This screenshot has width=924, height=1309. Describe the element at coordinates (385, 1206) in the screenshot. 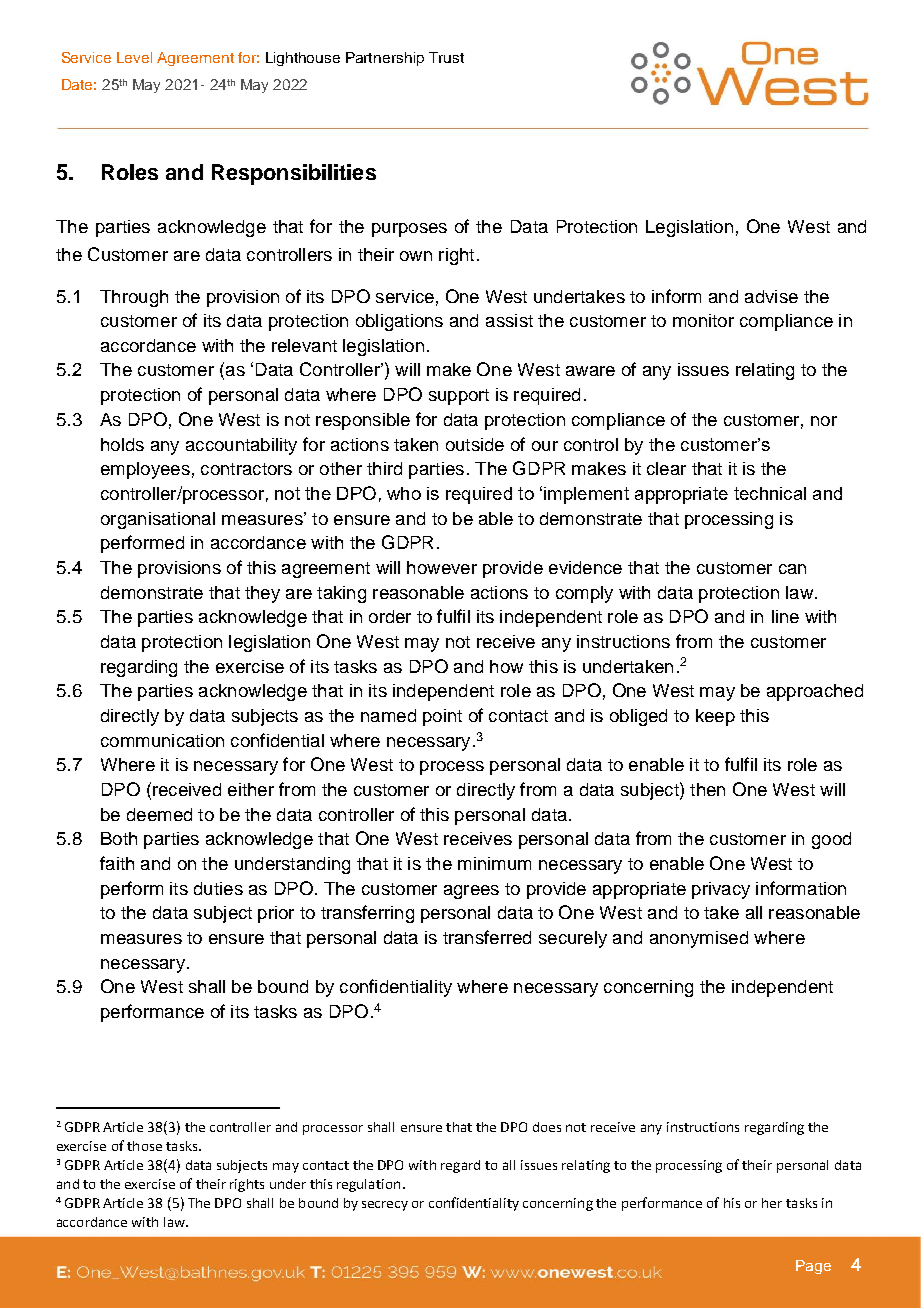

I see `secrecy` at that location.
